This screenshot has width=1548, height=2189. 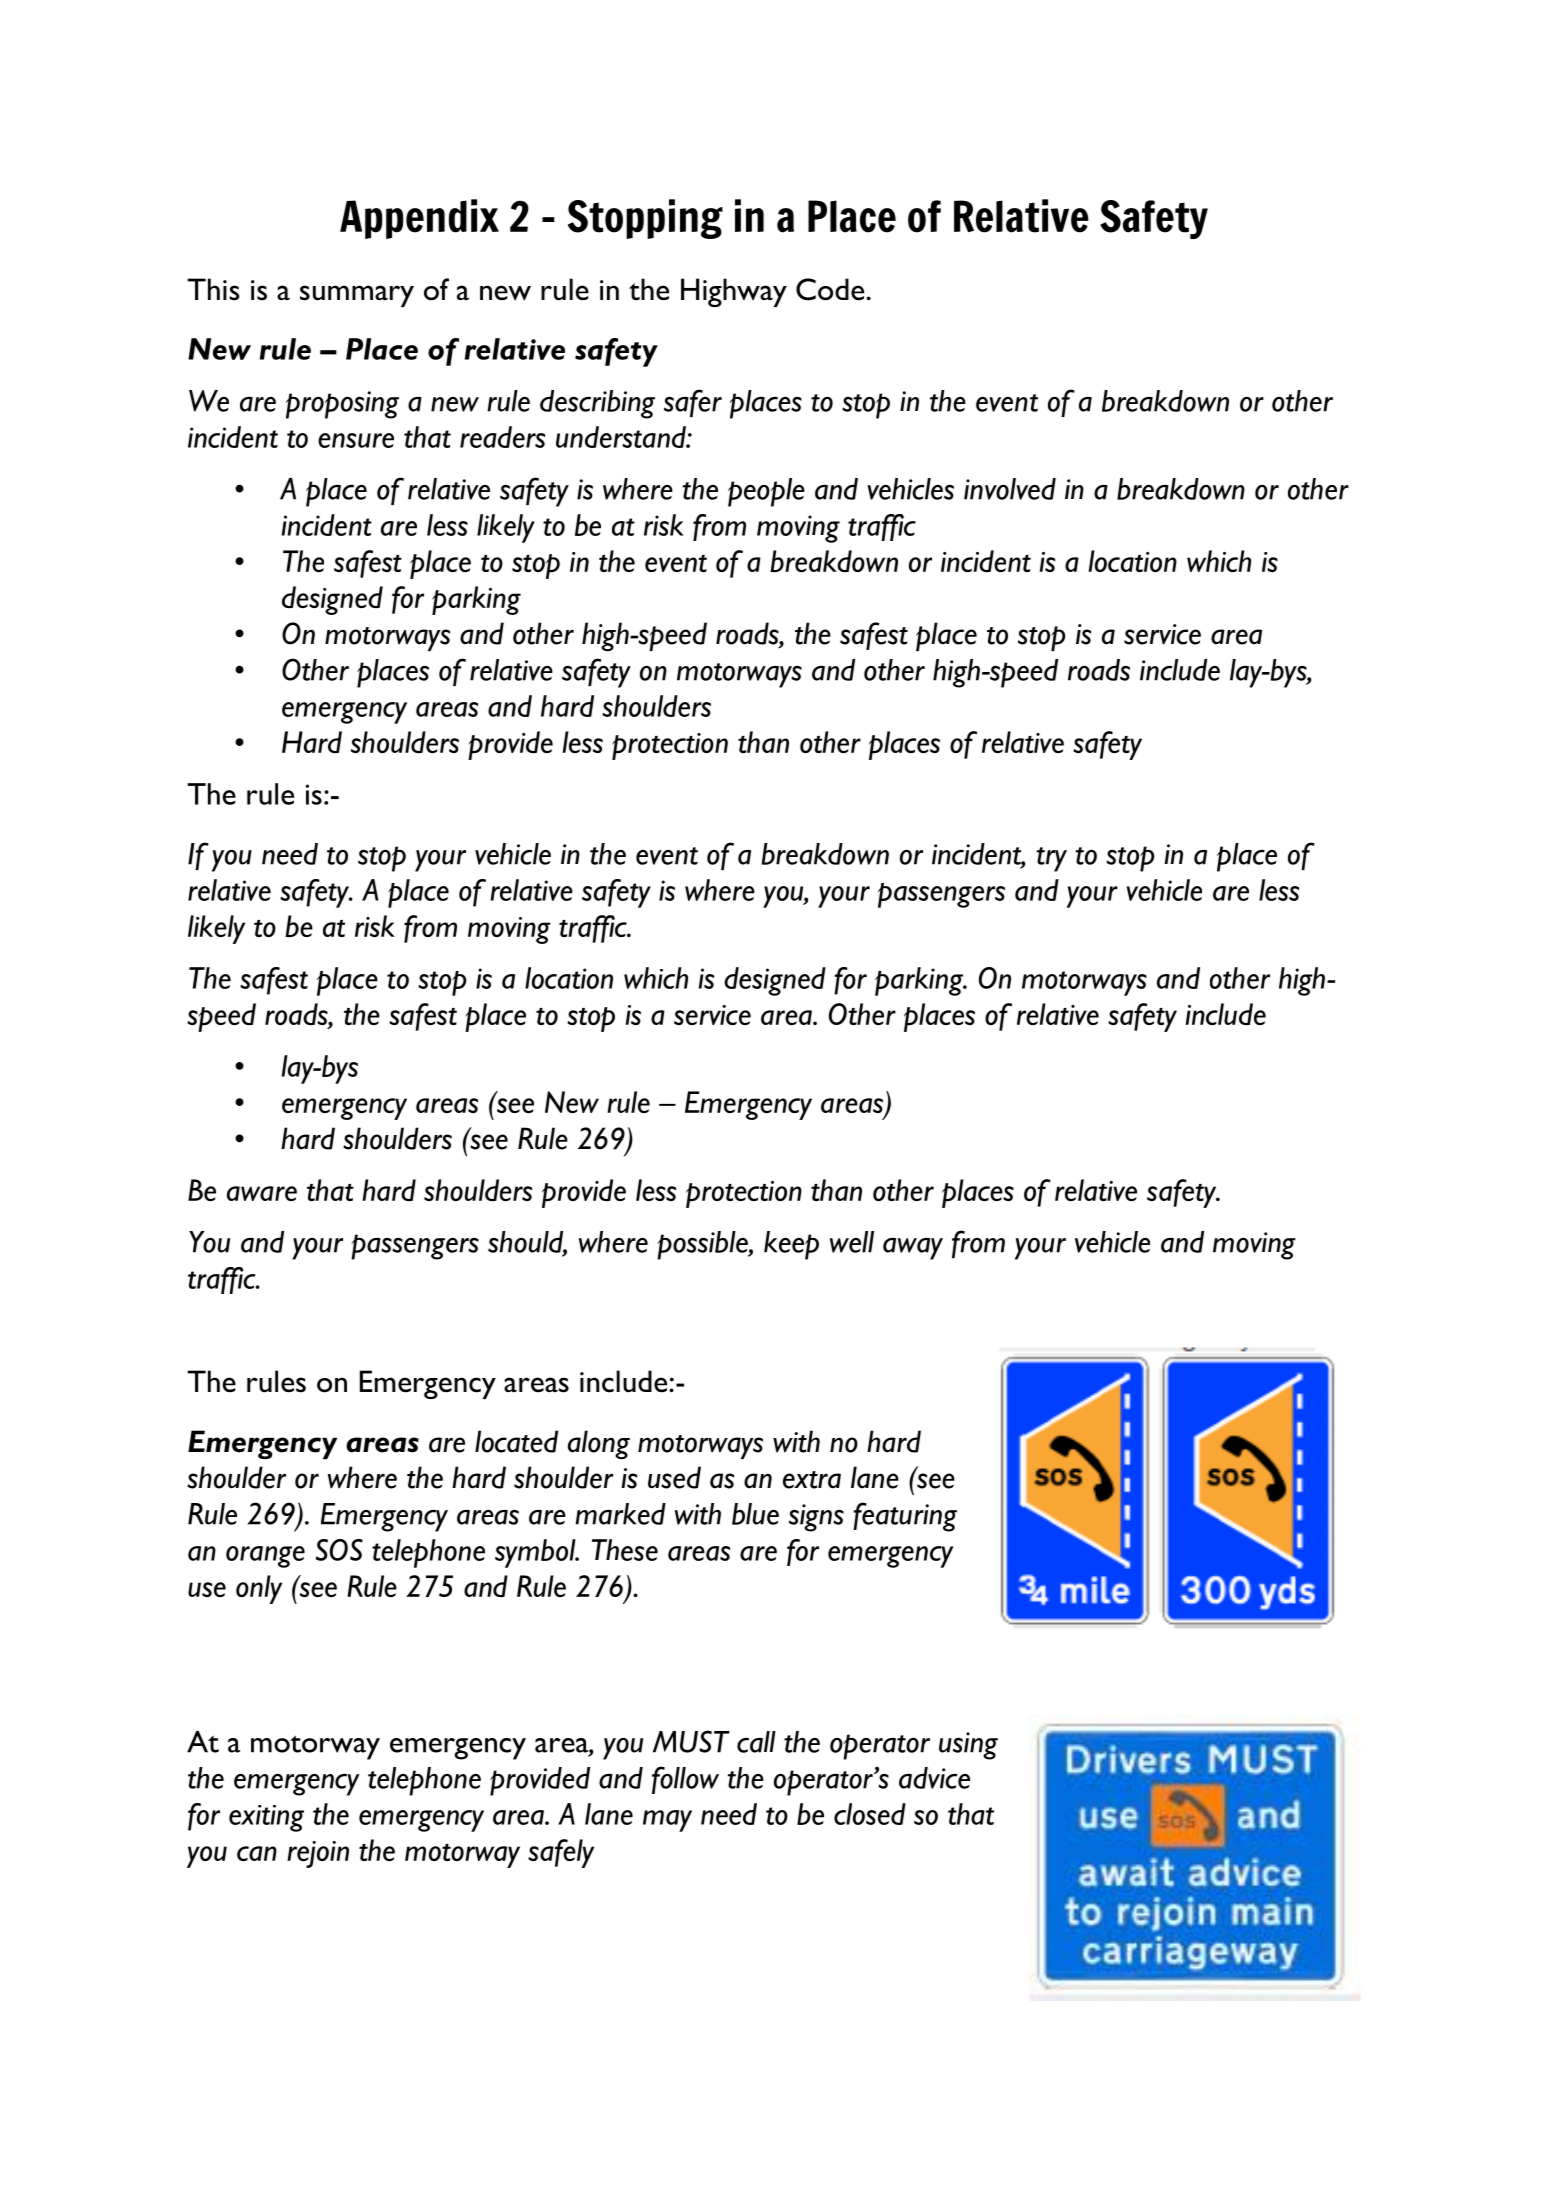 What do you see at coordinates (599, 1444) in the screenshot?
I see `along` at bounding box center [599, 1444].
